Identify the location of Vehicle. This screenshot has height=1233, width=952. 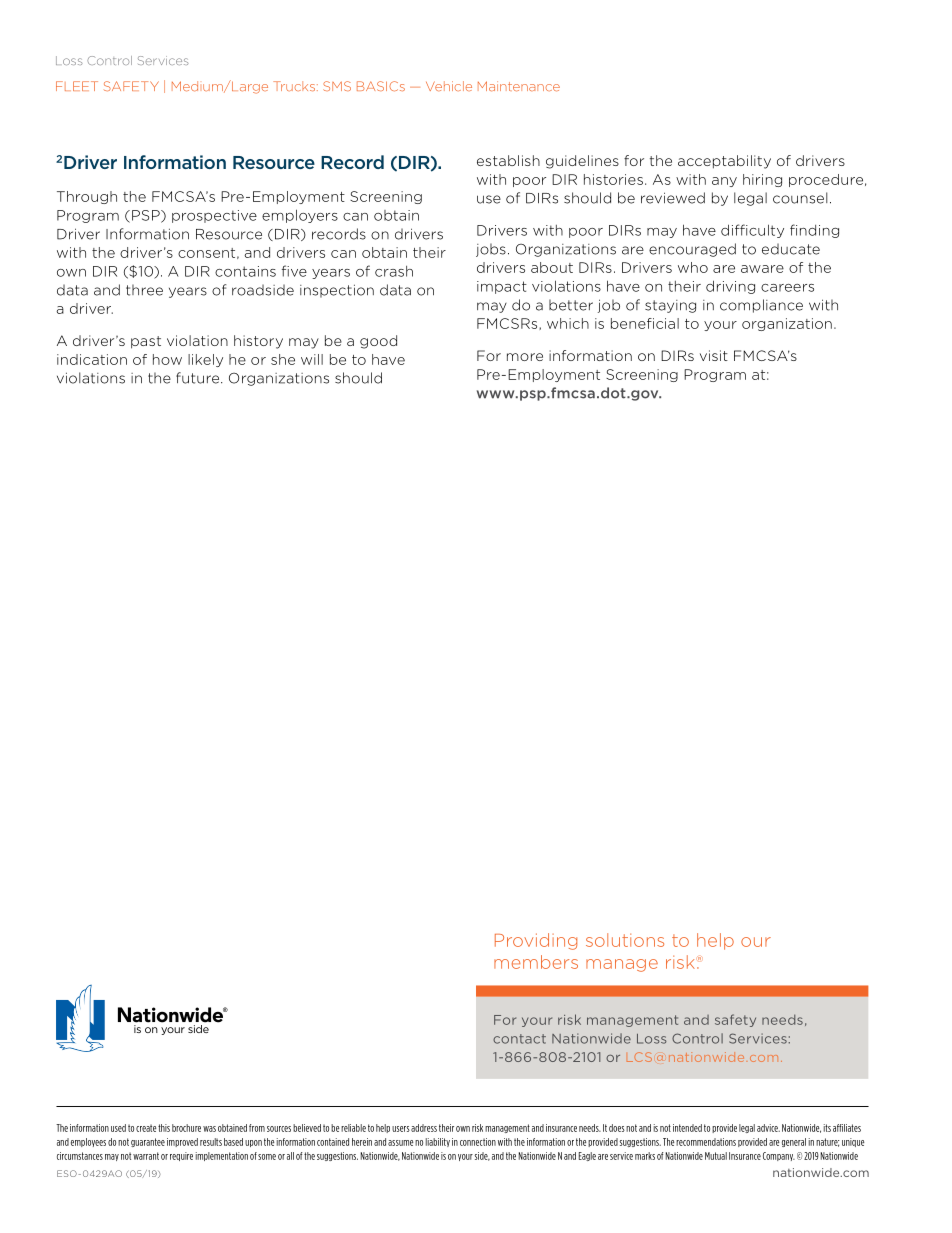
(449, 86).
